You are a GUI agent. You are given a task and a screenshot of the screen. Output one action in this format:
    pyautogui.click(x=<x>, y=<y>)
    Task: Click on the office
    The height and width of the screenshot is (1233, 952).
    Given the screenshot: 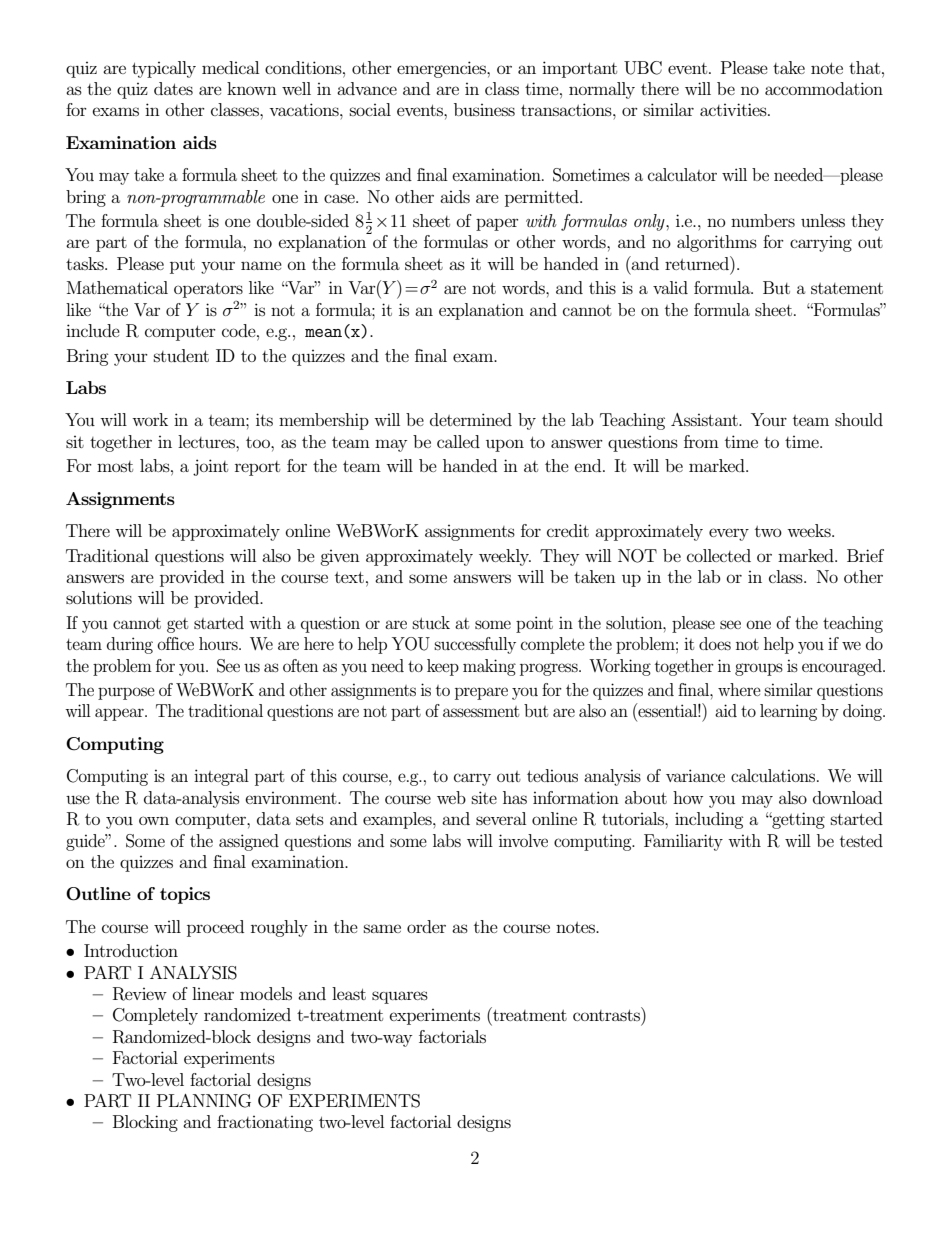 What is the action you would take?
    pyautogui.click(x=175, y=643)
